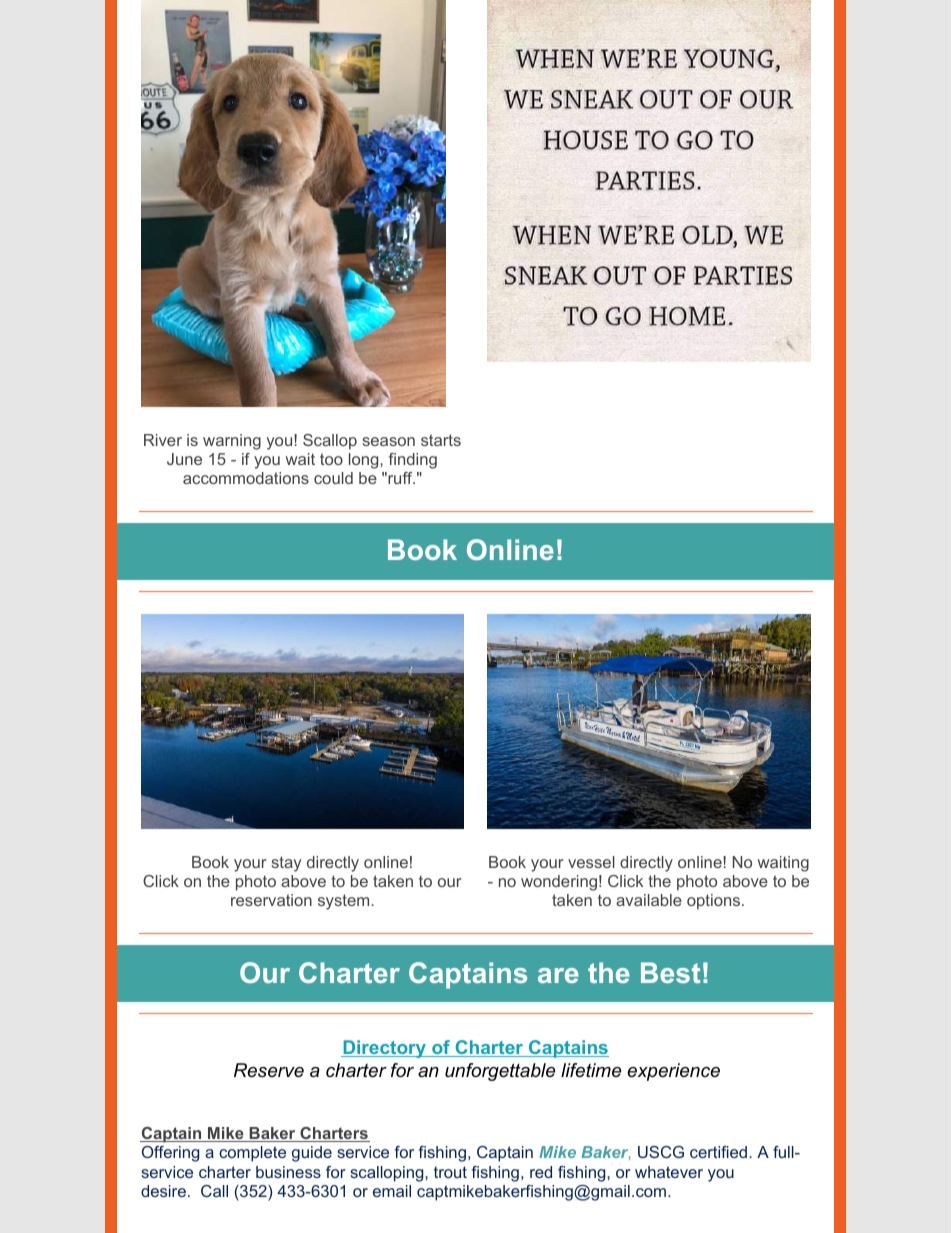 This screenshot has width=952, height=1233. I want to click on accommodations, so click(246, 478).
